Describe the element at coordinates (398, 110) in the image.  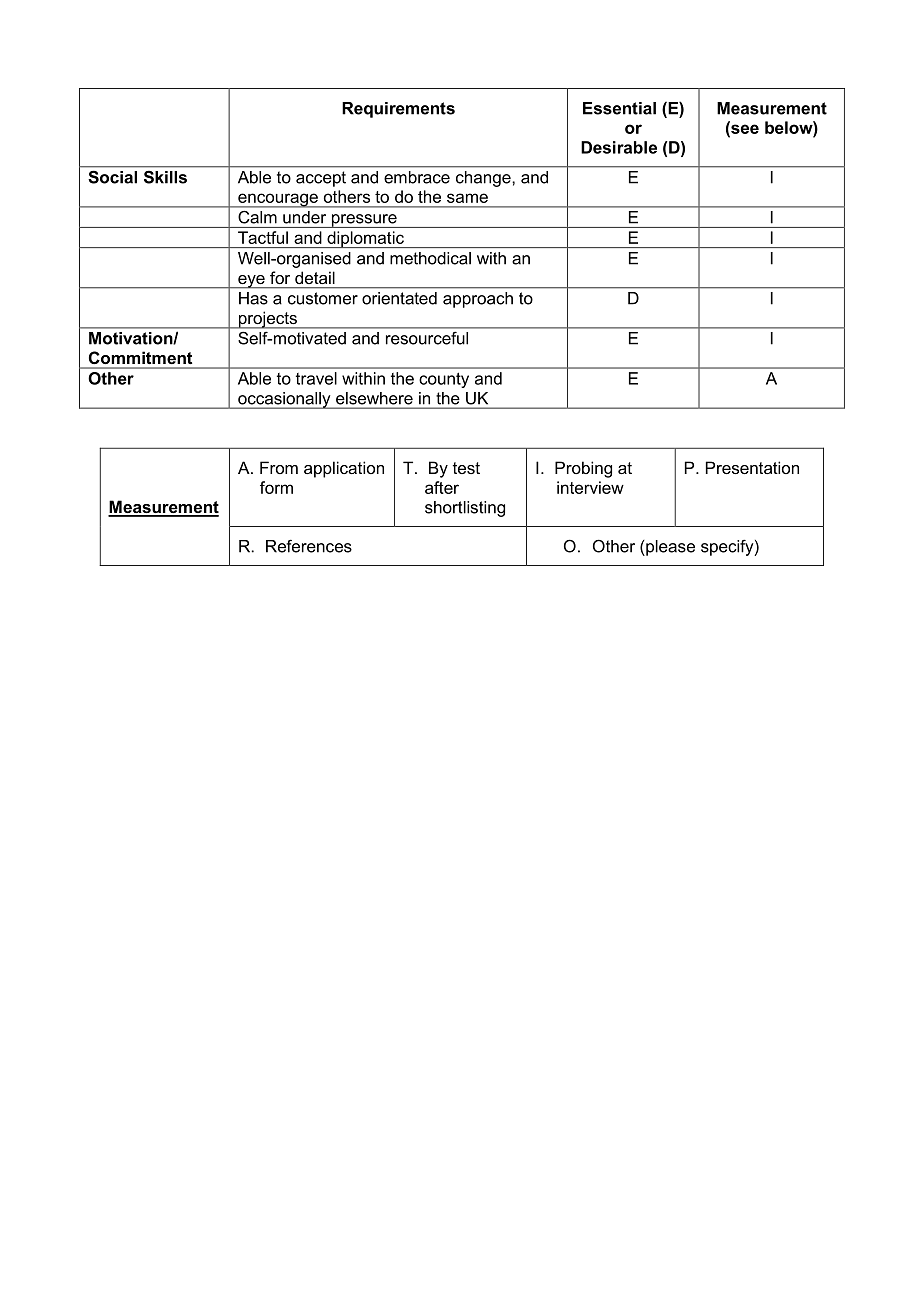
I see `Requirements` at that location.
